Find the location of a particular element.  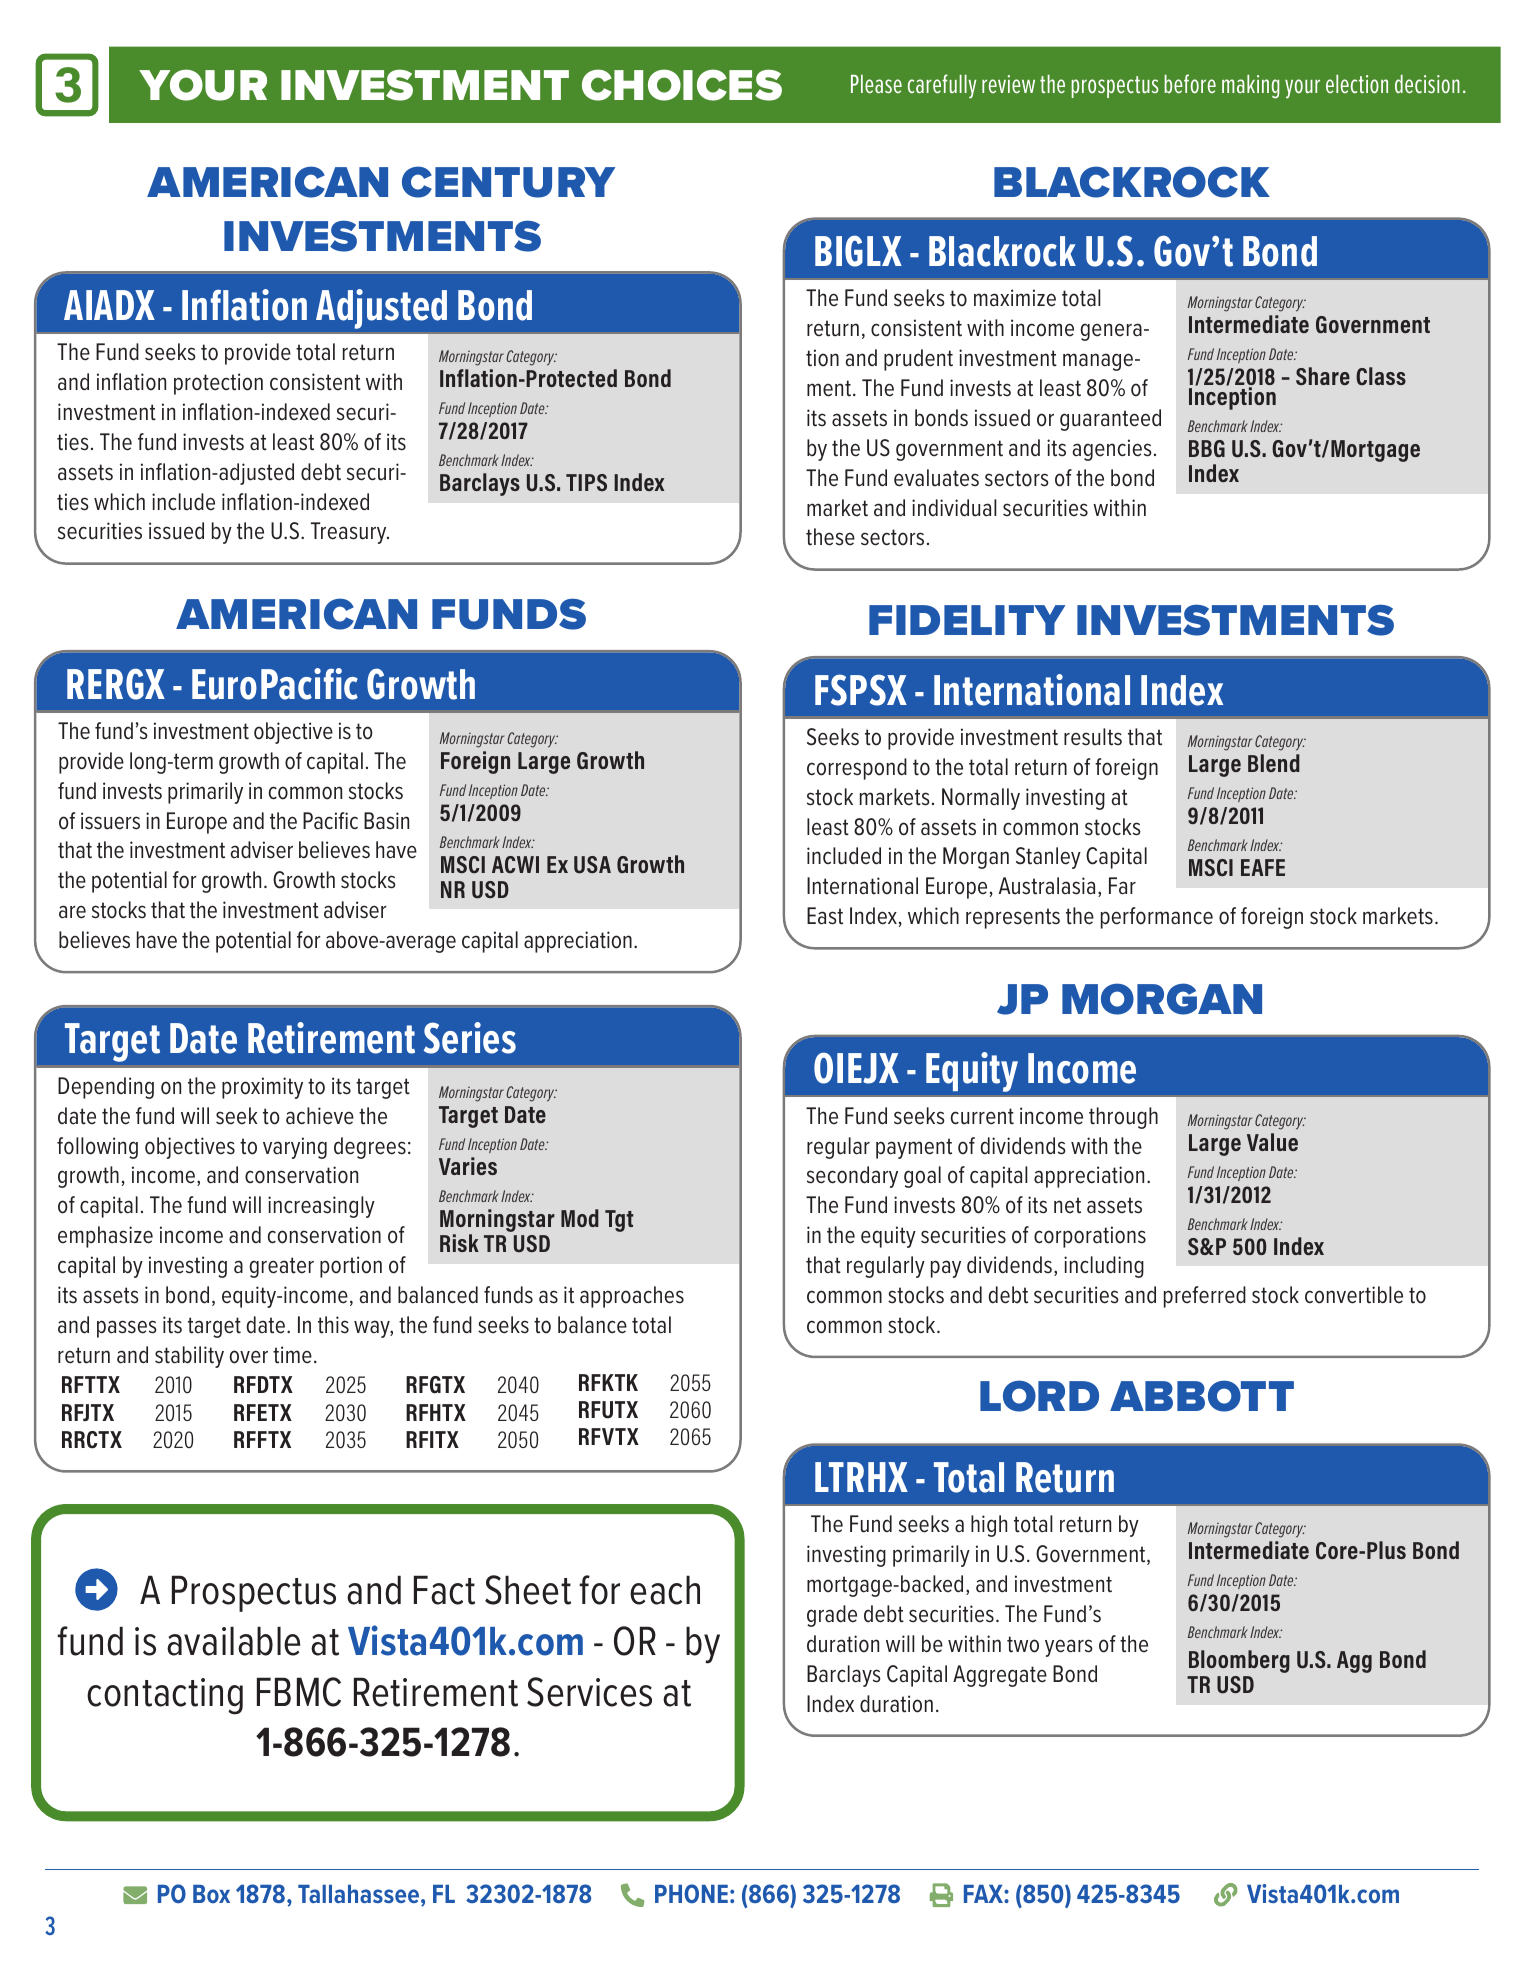

ABBOTT is located at coordinates (1202, 1396).
